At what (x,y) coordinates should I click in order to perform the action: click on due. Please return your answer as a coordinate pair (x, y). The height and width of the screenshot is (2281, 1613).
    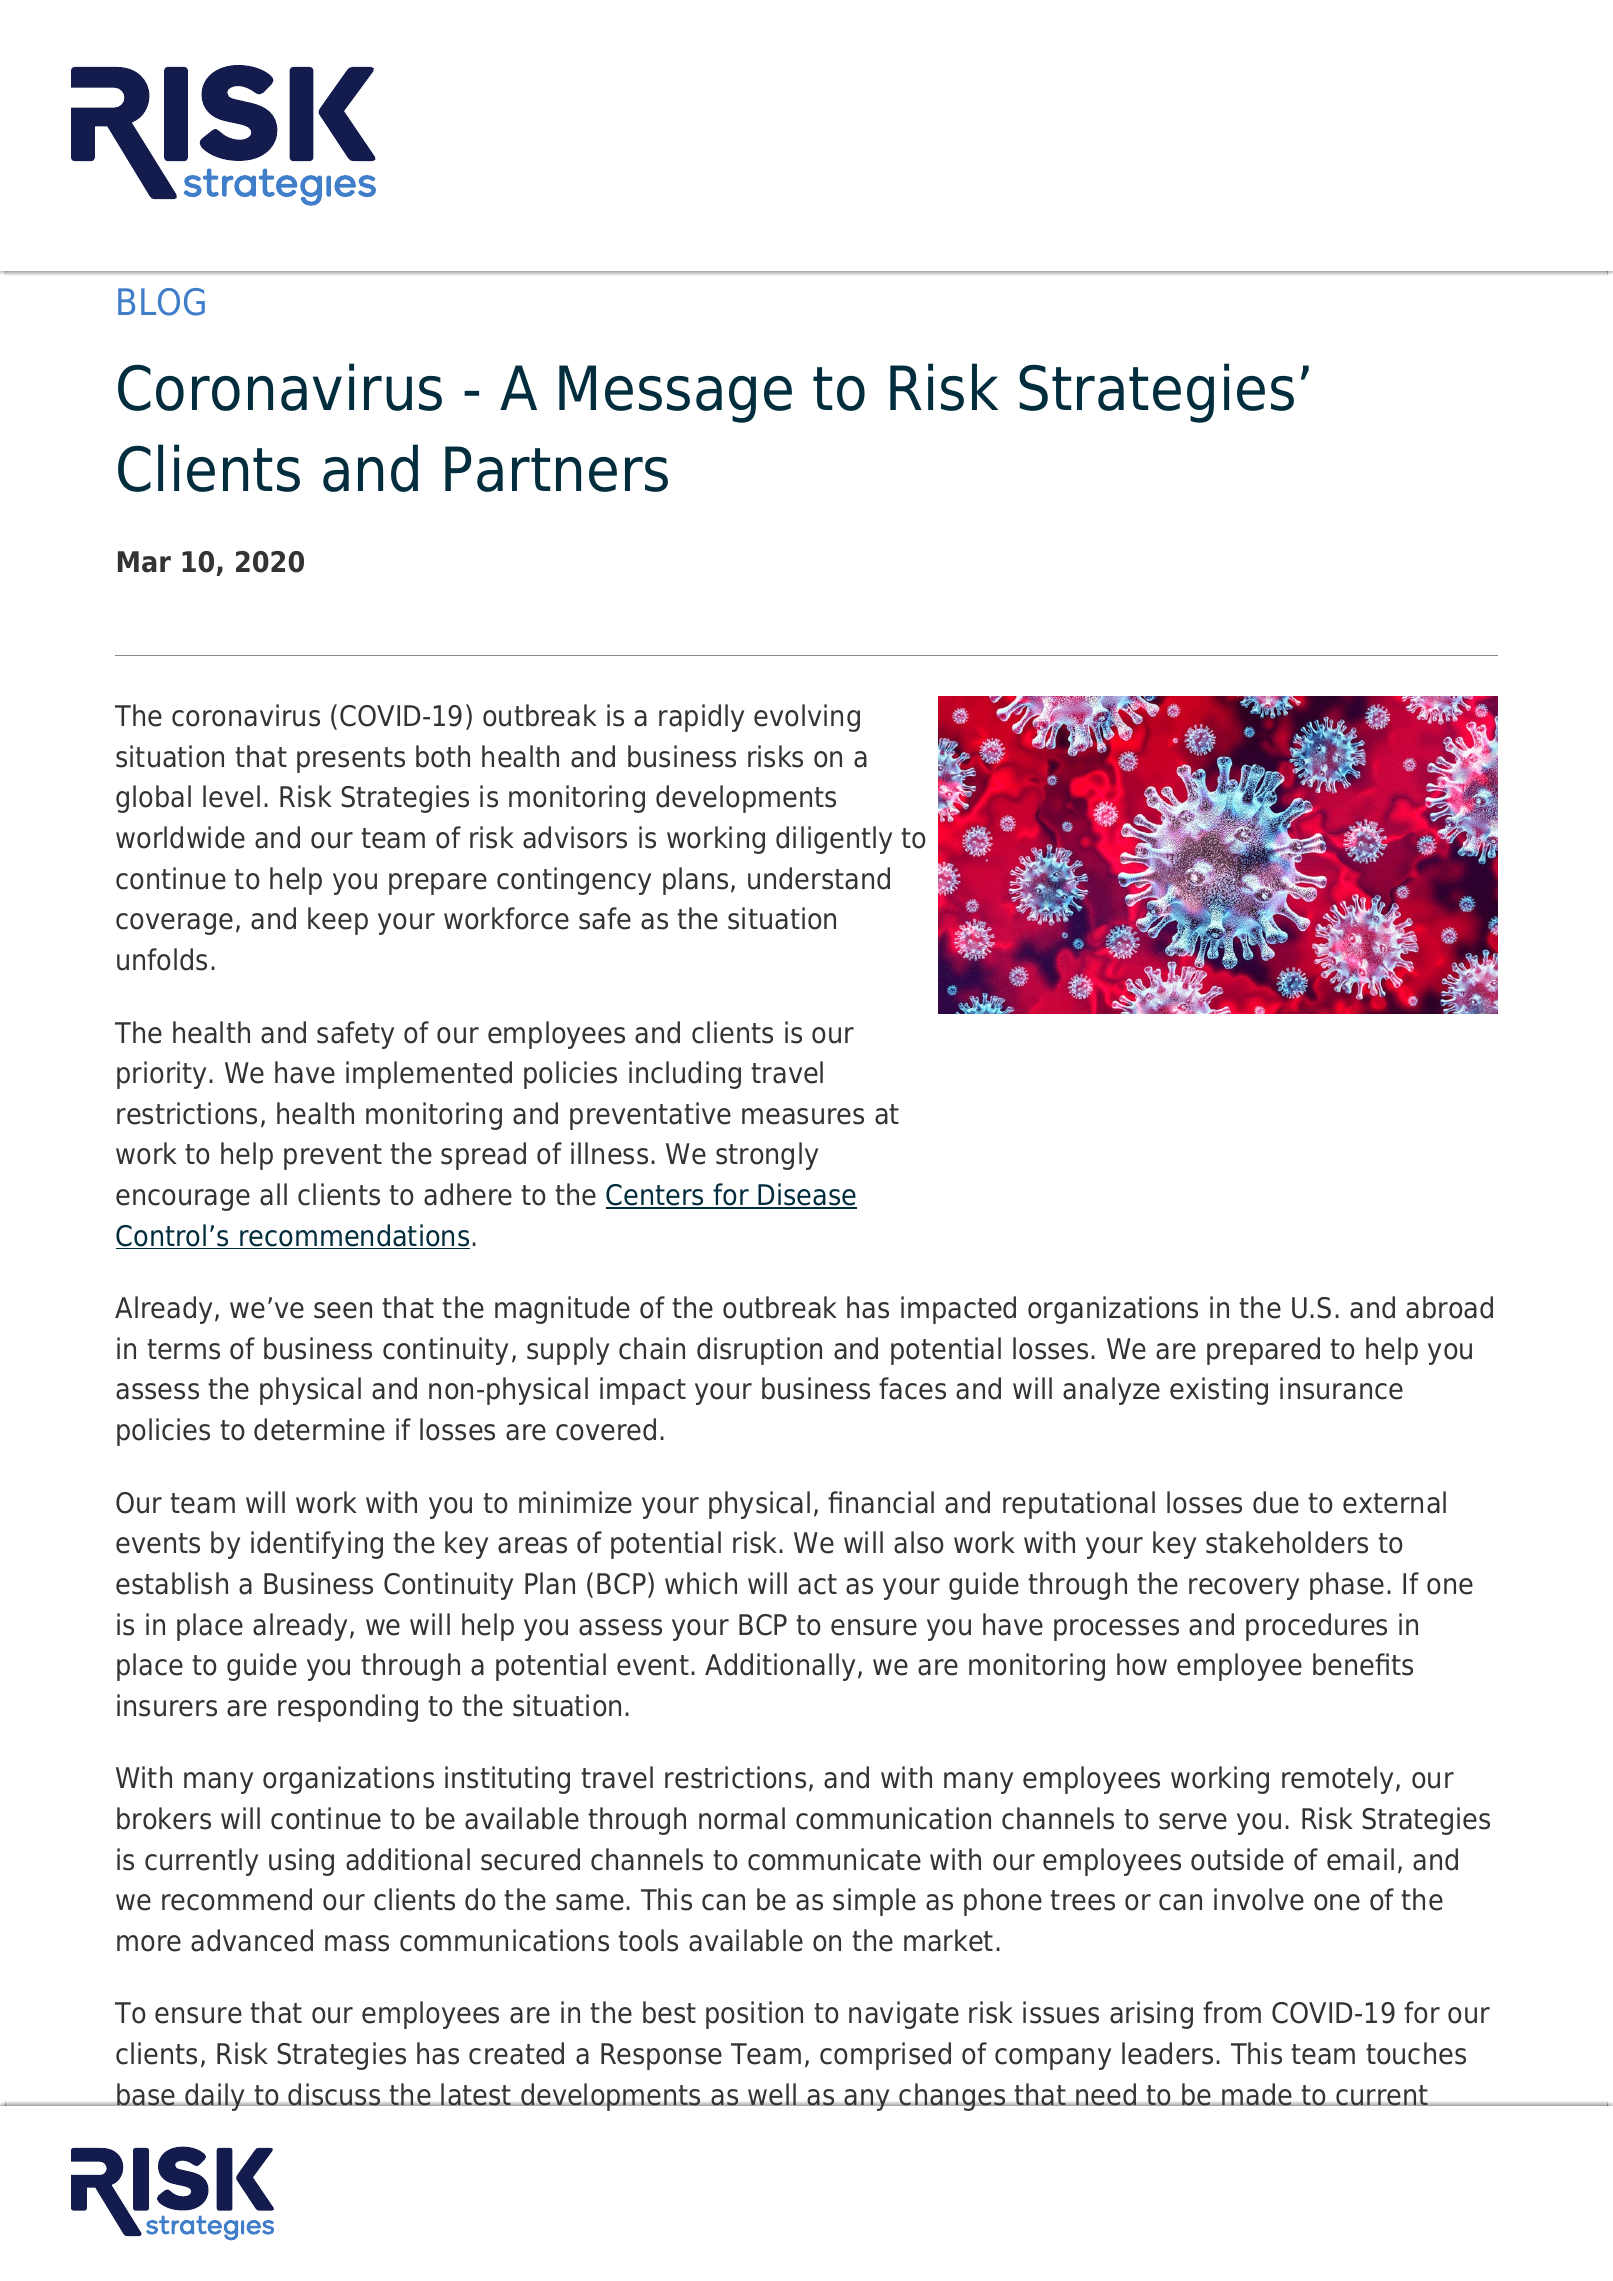
    Looking at the image, I should click on (1276, 1502).
